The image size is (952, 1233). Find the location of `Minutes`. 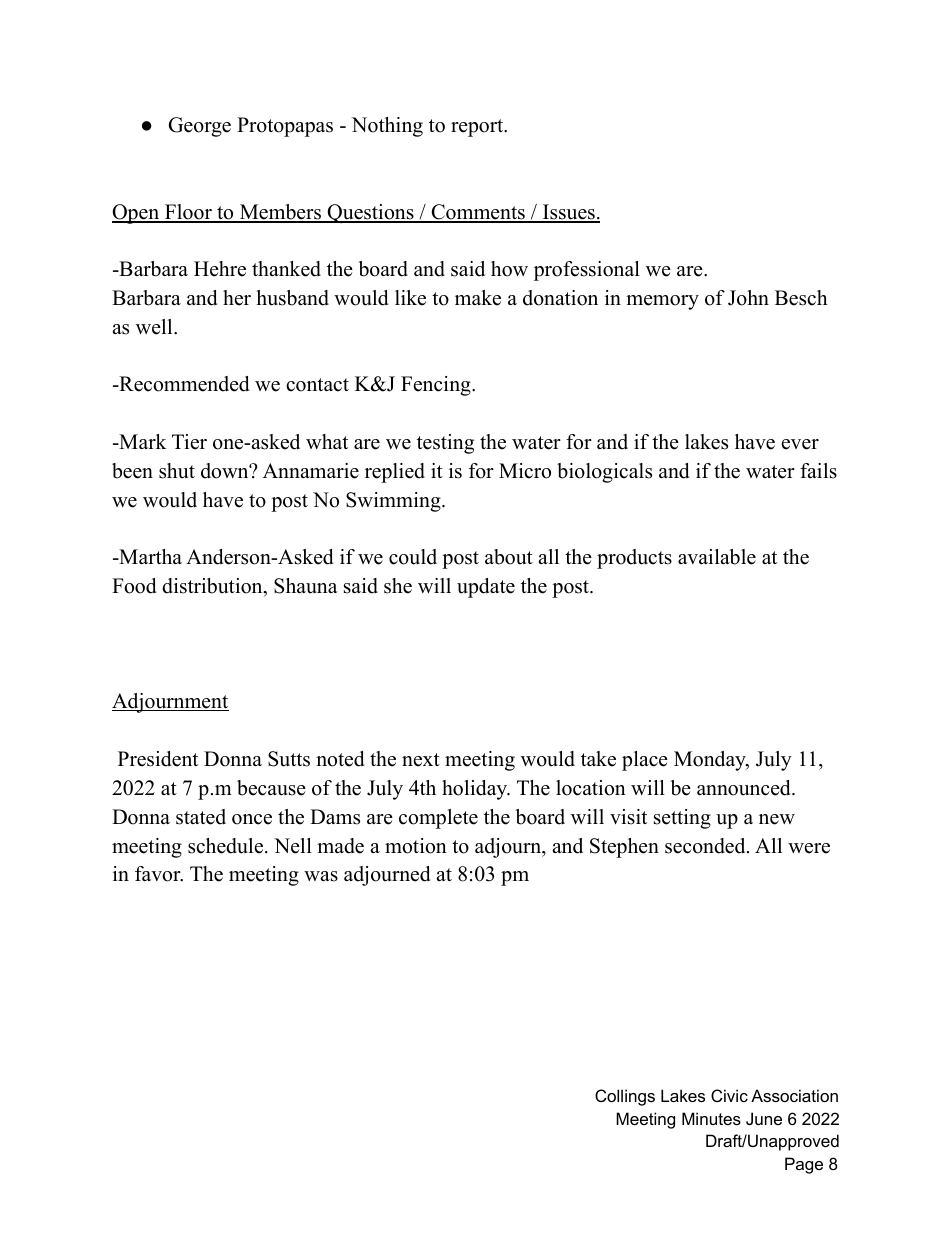

Minutes is located at coordinates (711, 1118).
